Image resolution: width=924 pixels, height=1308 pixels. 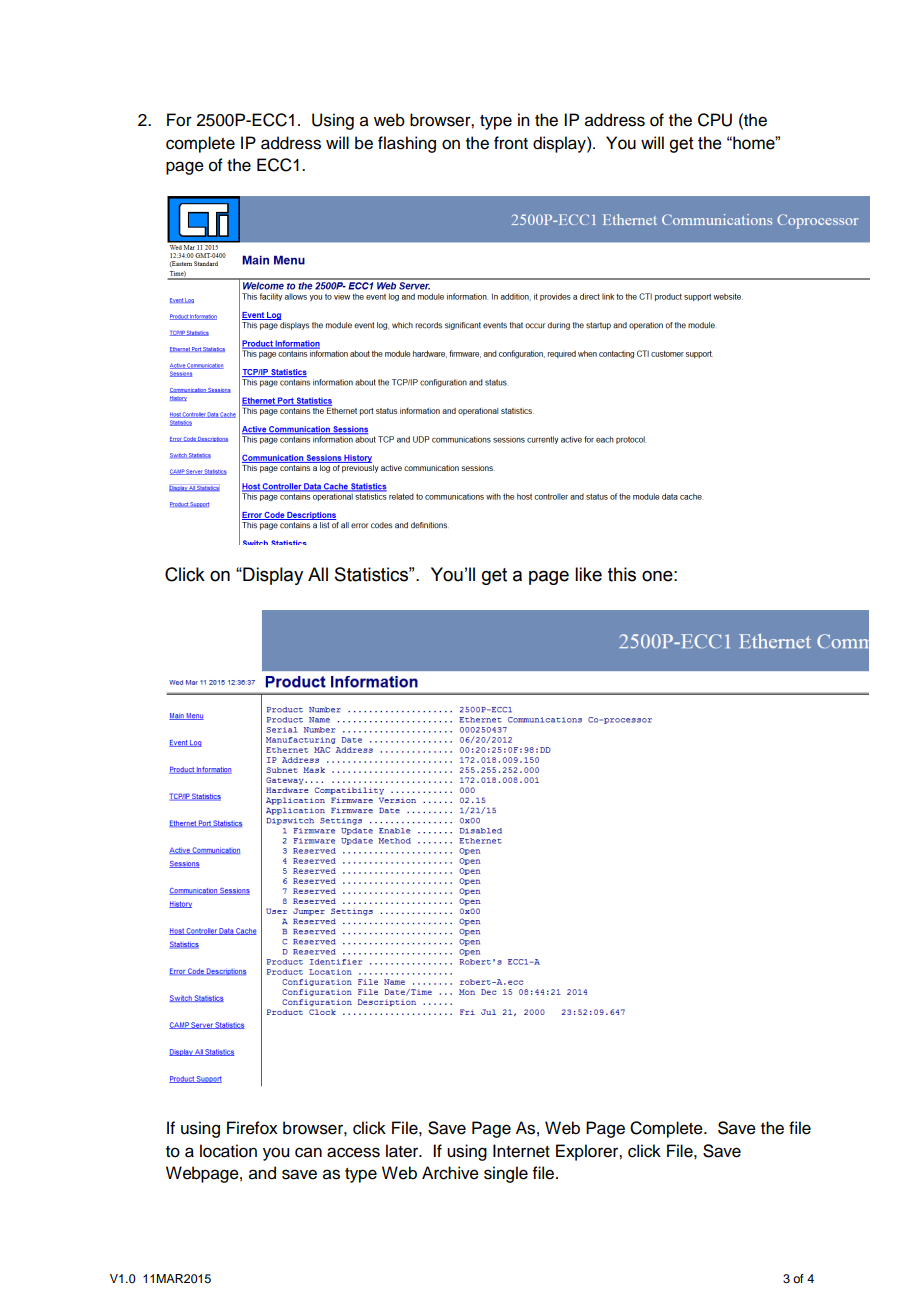 What do you see at coordinates (252, 1128) in the page?
I see `Firefox` at bounding box center [252, 1128].
